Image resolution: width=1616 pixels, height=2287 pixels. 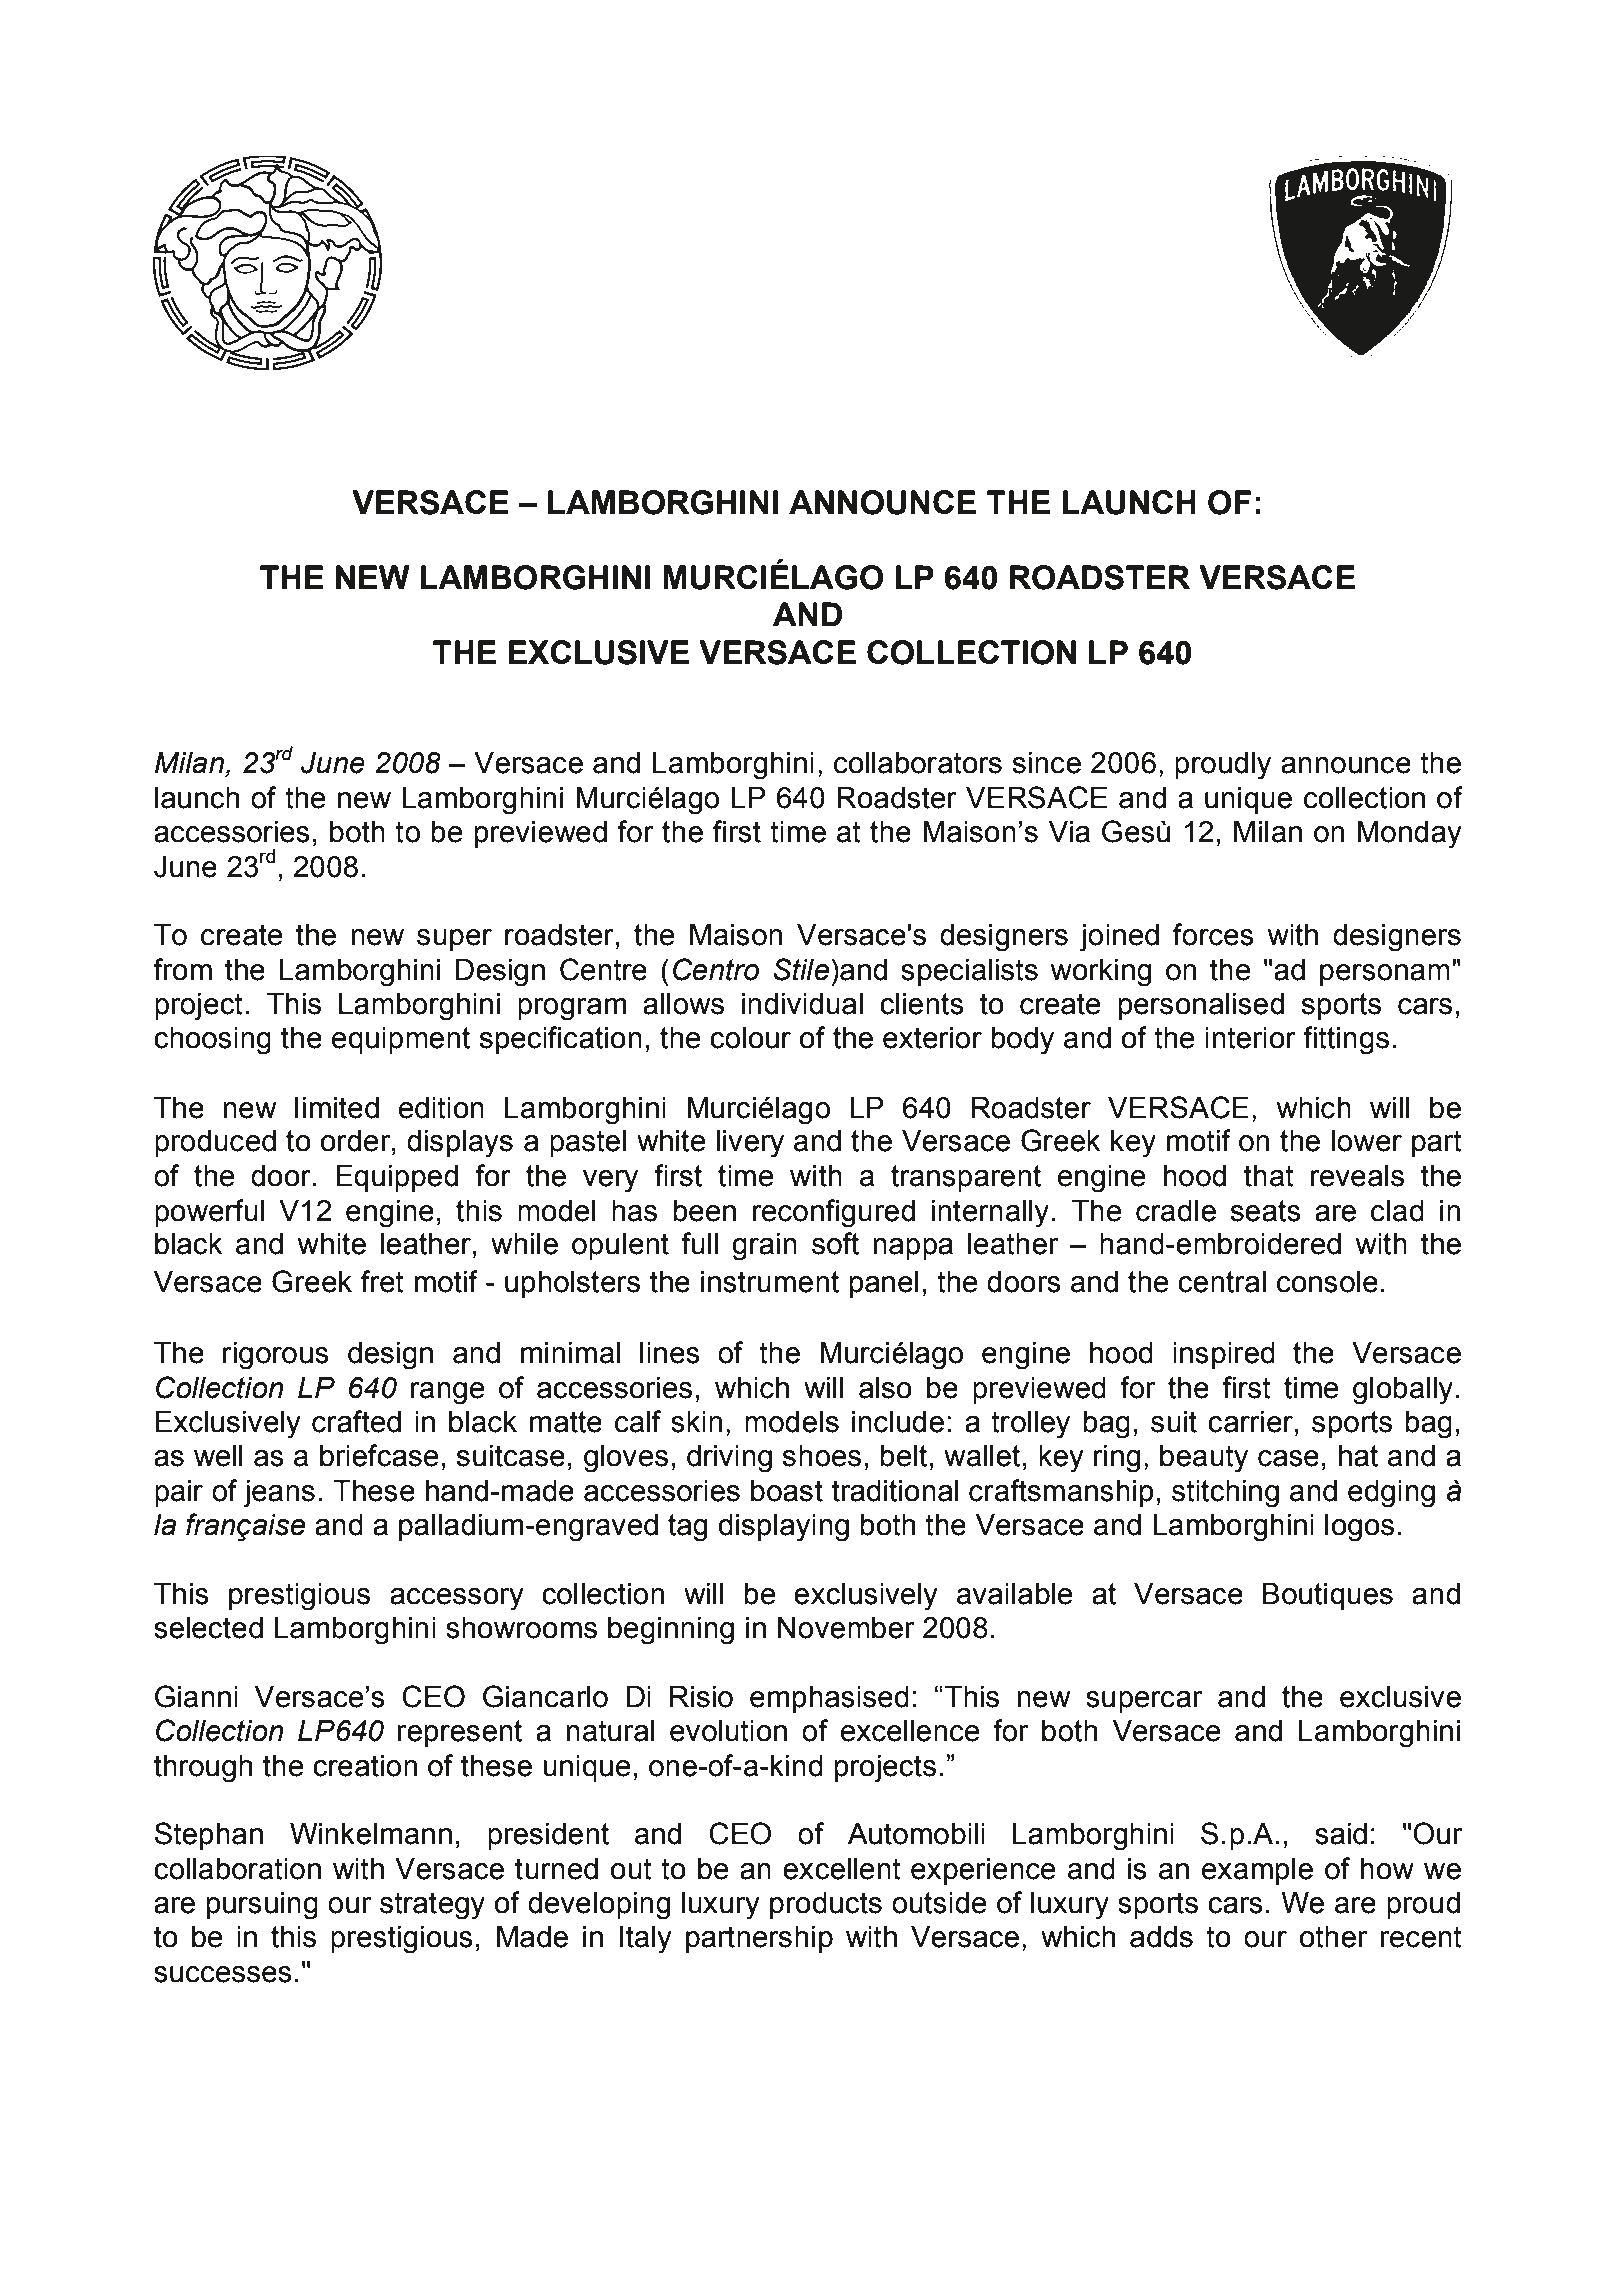 What do you see at coordinates (918, 763) in the page?
I see `collaborators` at bounding box center [918, 763].
